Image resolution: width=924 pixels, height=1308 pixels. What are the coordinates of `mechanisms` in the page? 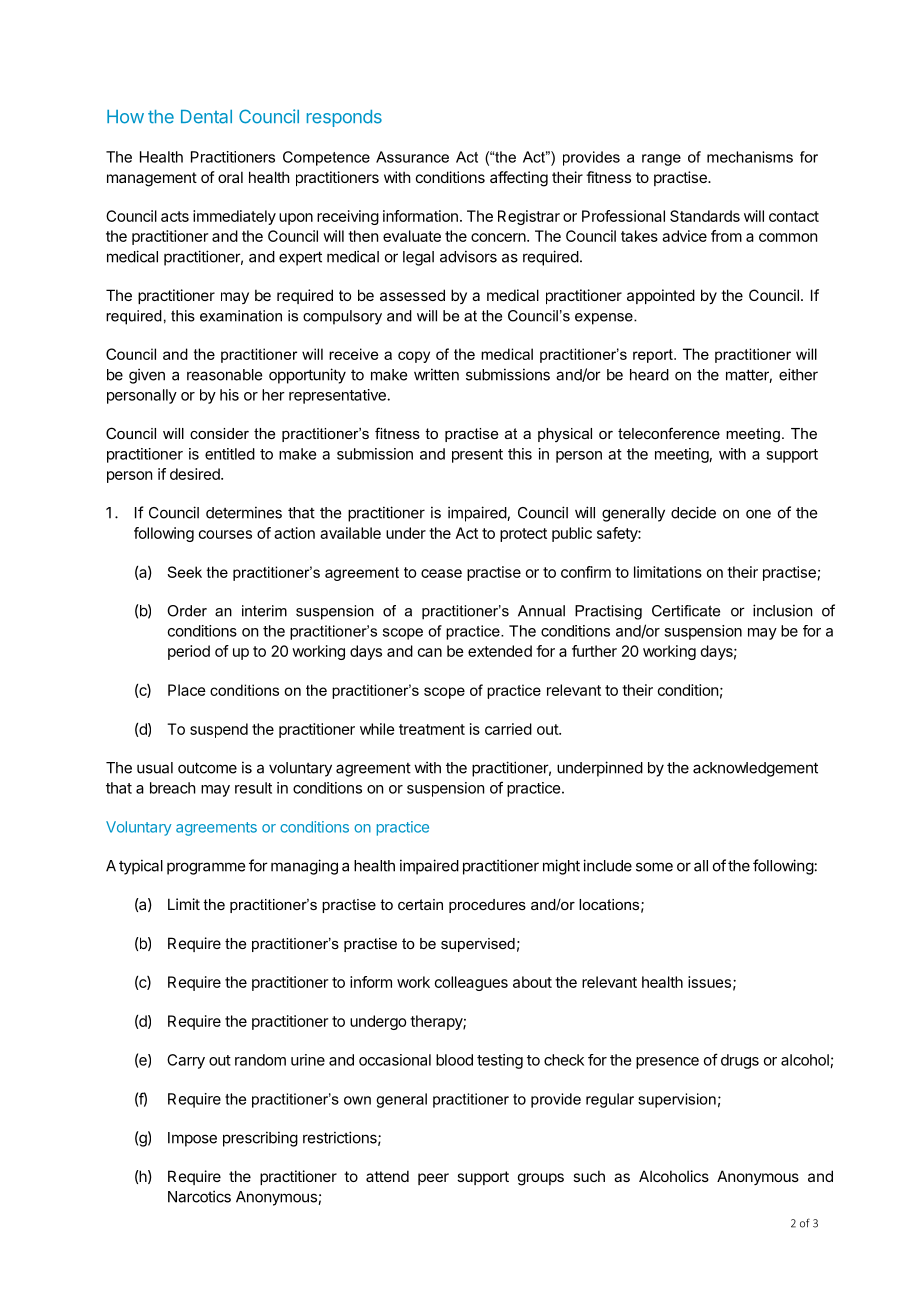 It's located at (750, 157).
